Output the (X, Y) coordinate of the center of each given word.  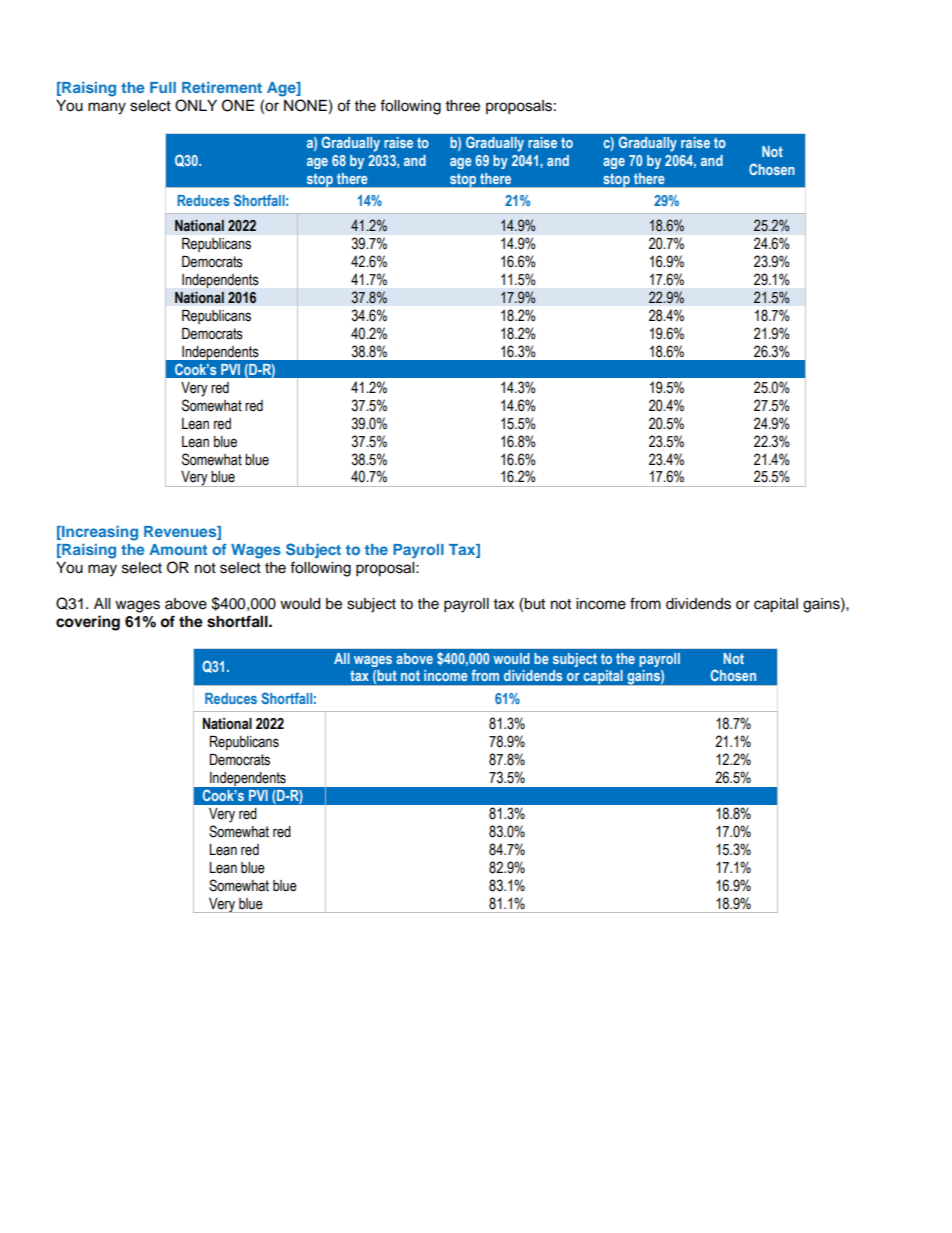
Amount (178, 549)
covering (88, 623)
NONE (306, 106)
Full (163, 87)
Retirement (222, 87)
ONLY (196, 105)
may (102, 570)
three (463, 106)
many (107, 108)
